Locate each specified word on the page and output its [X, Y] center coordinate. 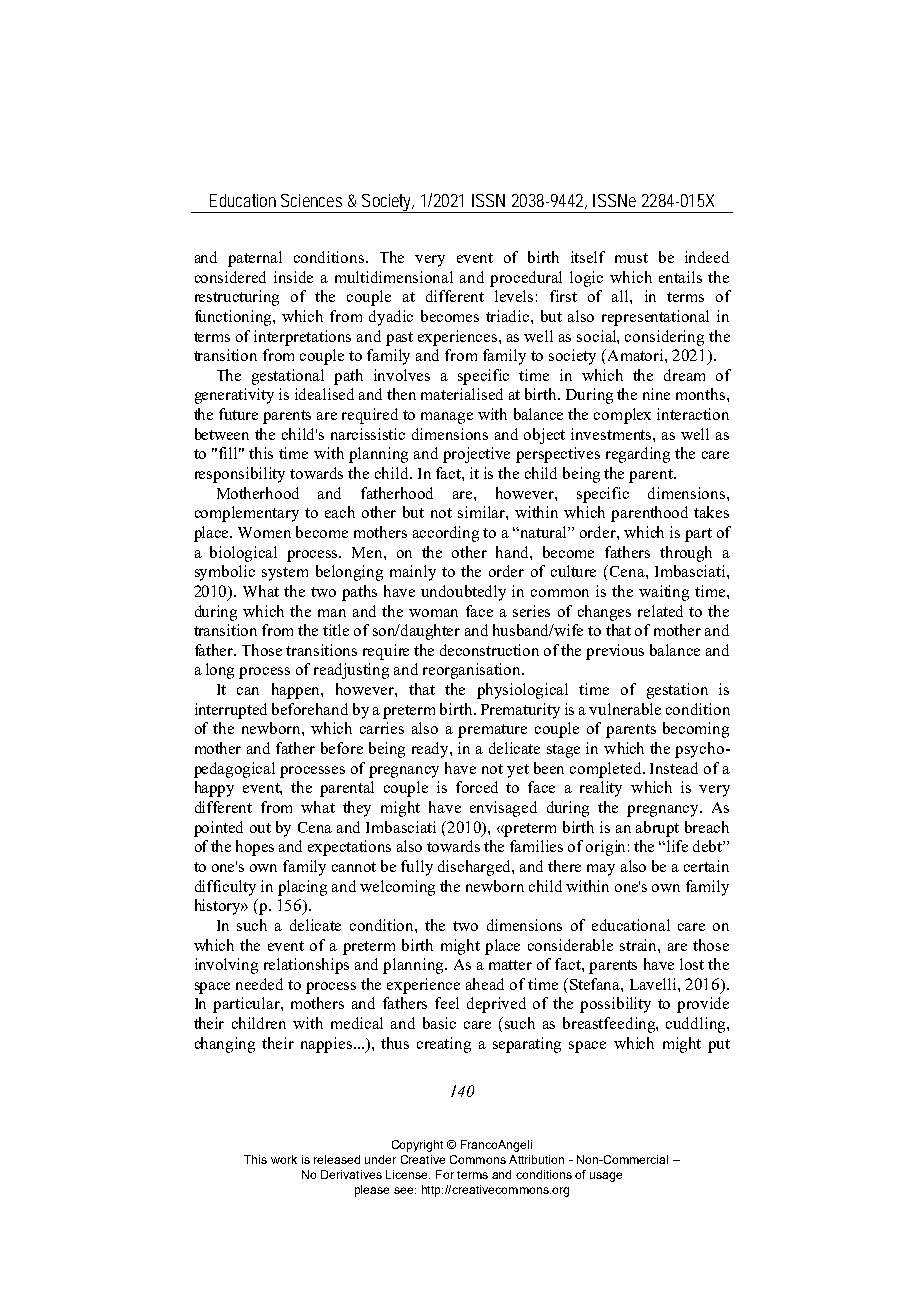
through [686, 554]
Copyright [417, 1146]
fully [417, 868]
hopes [255, 848]
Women [264, 532]
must [631, 258]
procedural [526, 279]
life [677, 846]
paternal [255, 259]
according [446, 534]
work [284, 1159]
